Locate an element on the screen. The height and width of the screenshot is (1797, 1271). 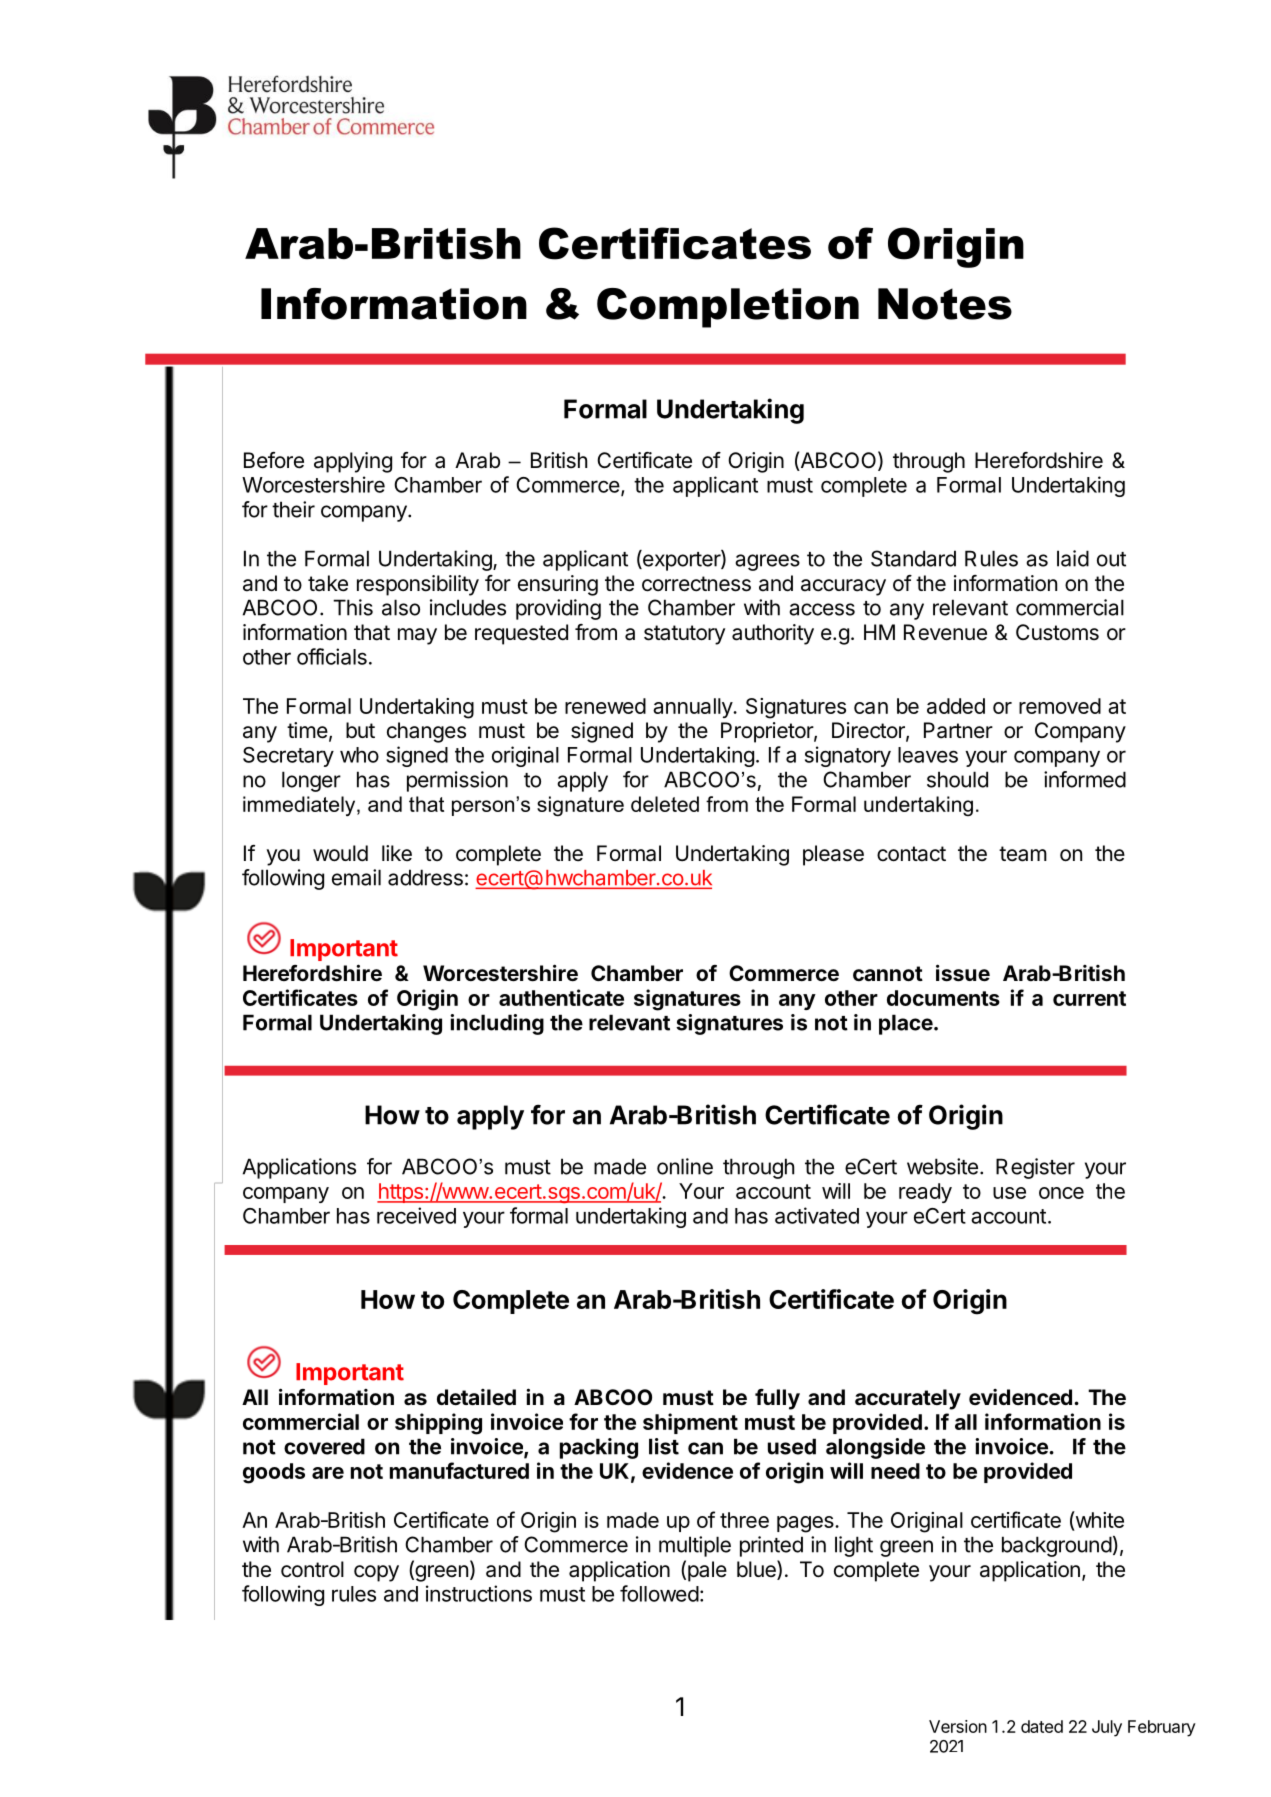
followed is located at coordinates (659, 1593).
